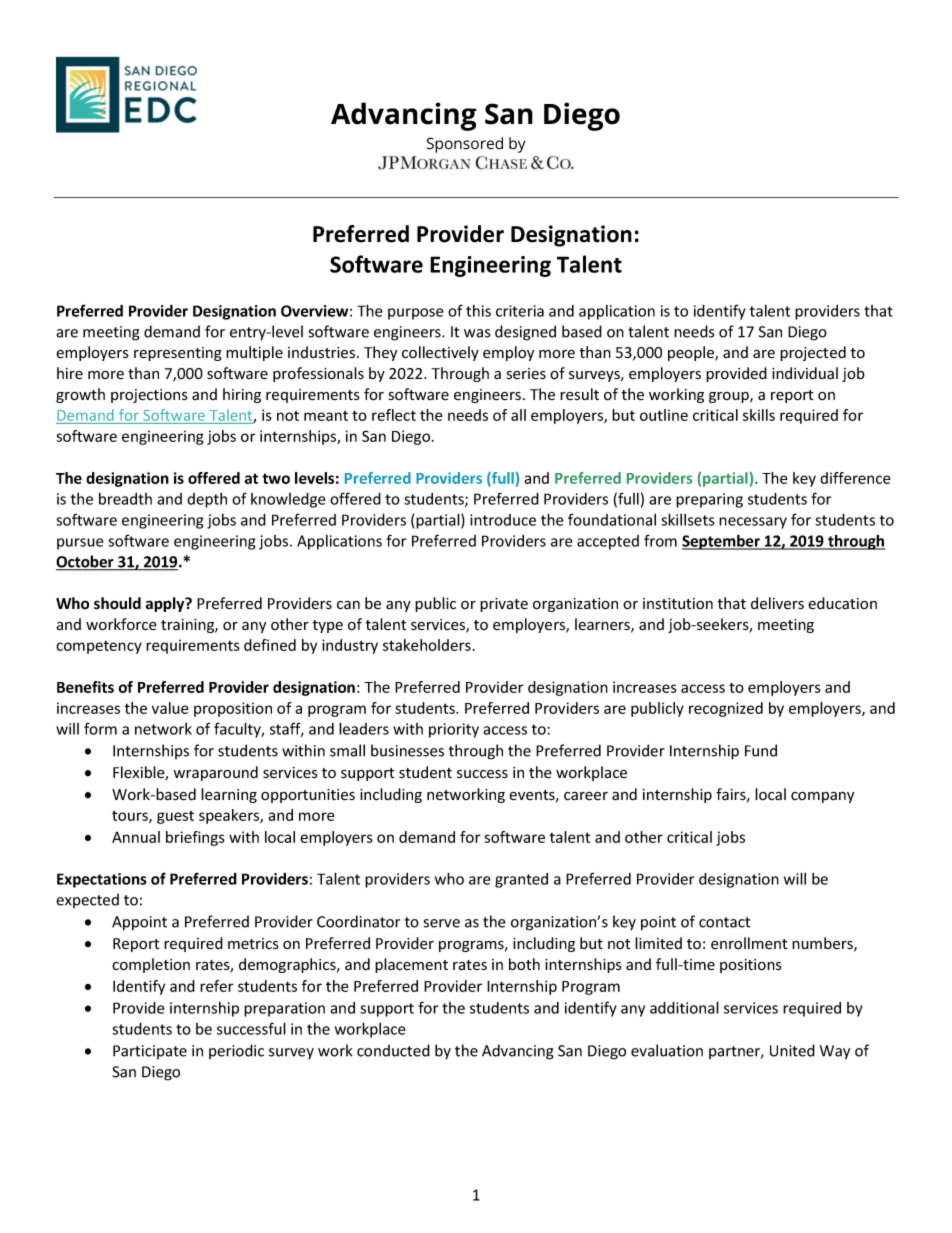  I want to click on breadth, so click(125, 499).
